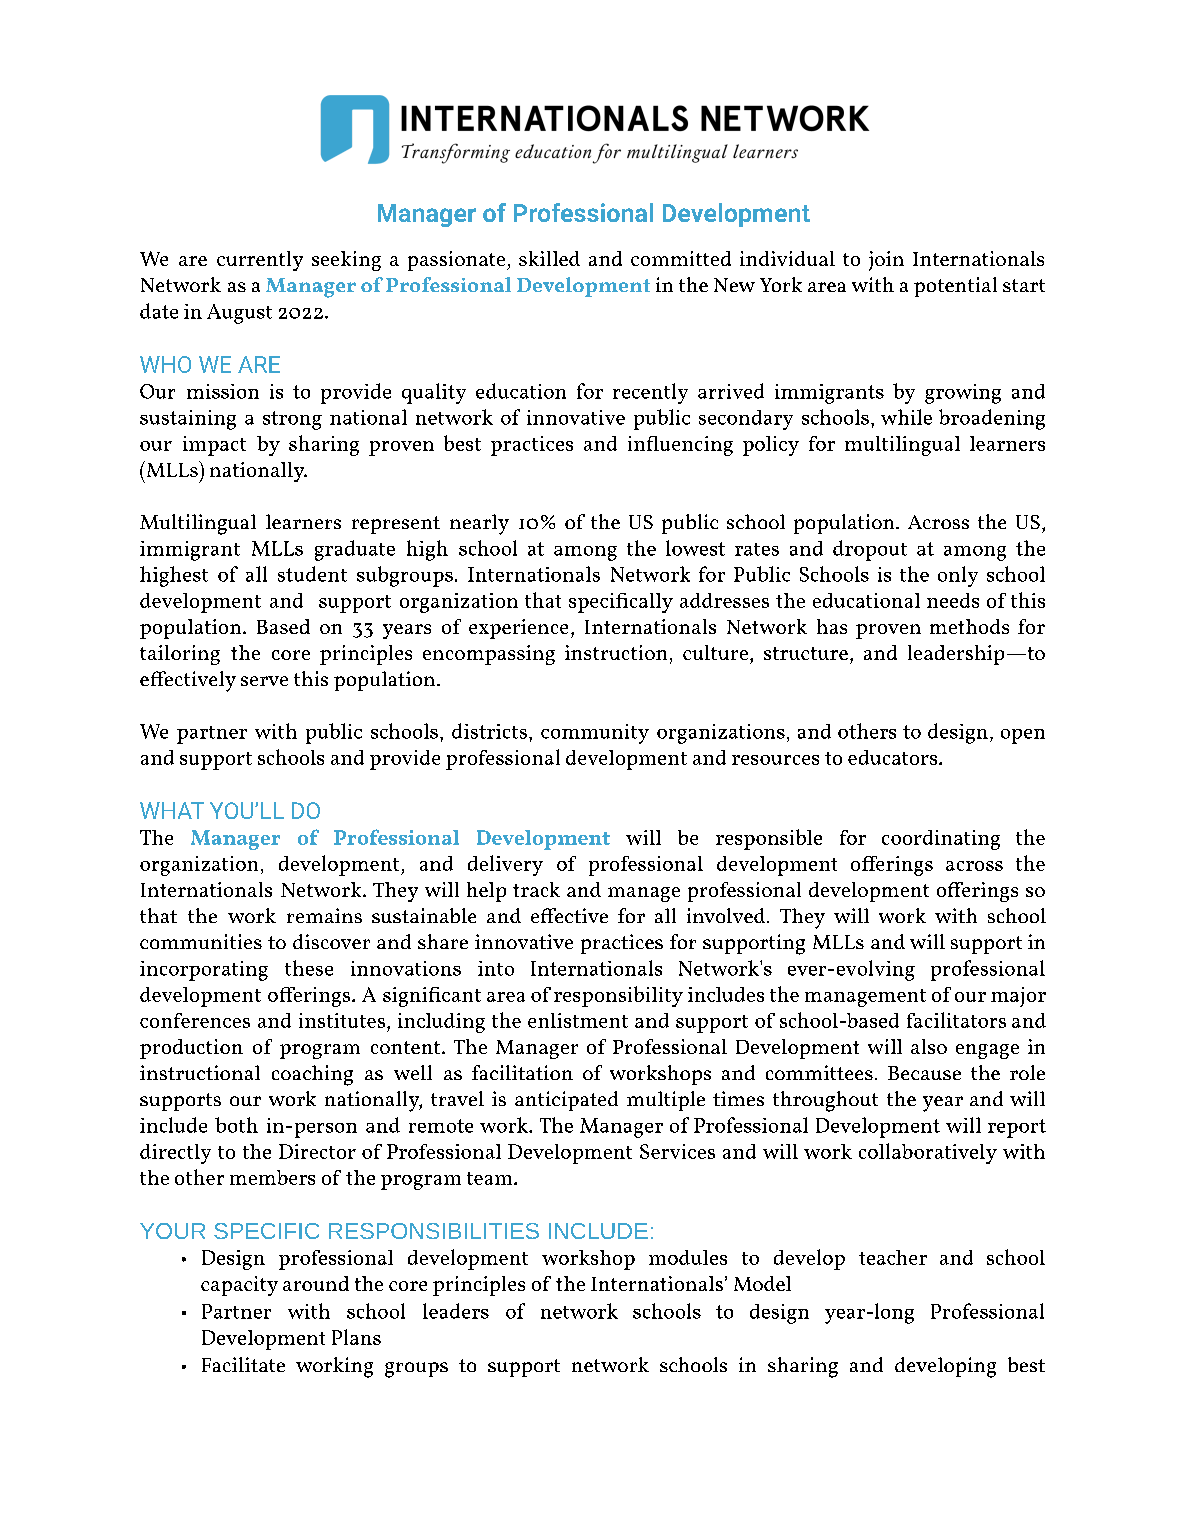 The image size is (1186, 1535). What do you see at coordinates (924, 1073) in the screenshot?
I see `Because` at bounding box center [924, 1073].
